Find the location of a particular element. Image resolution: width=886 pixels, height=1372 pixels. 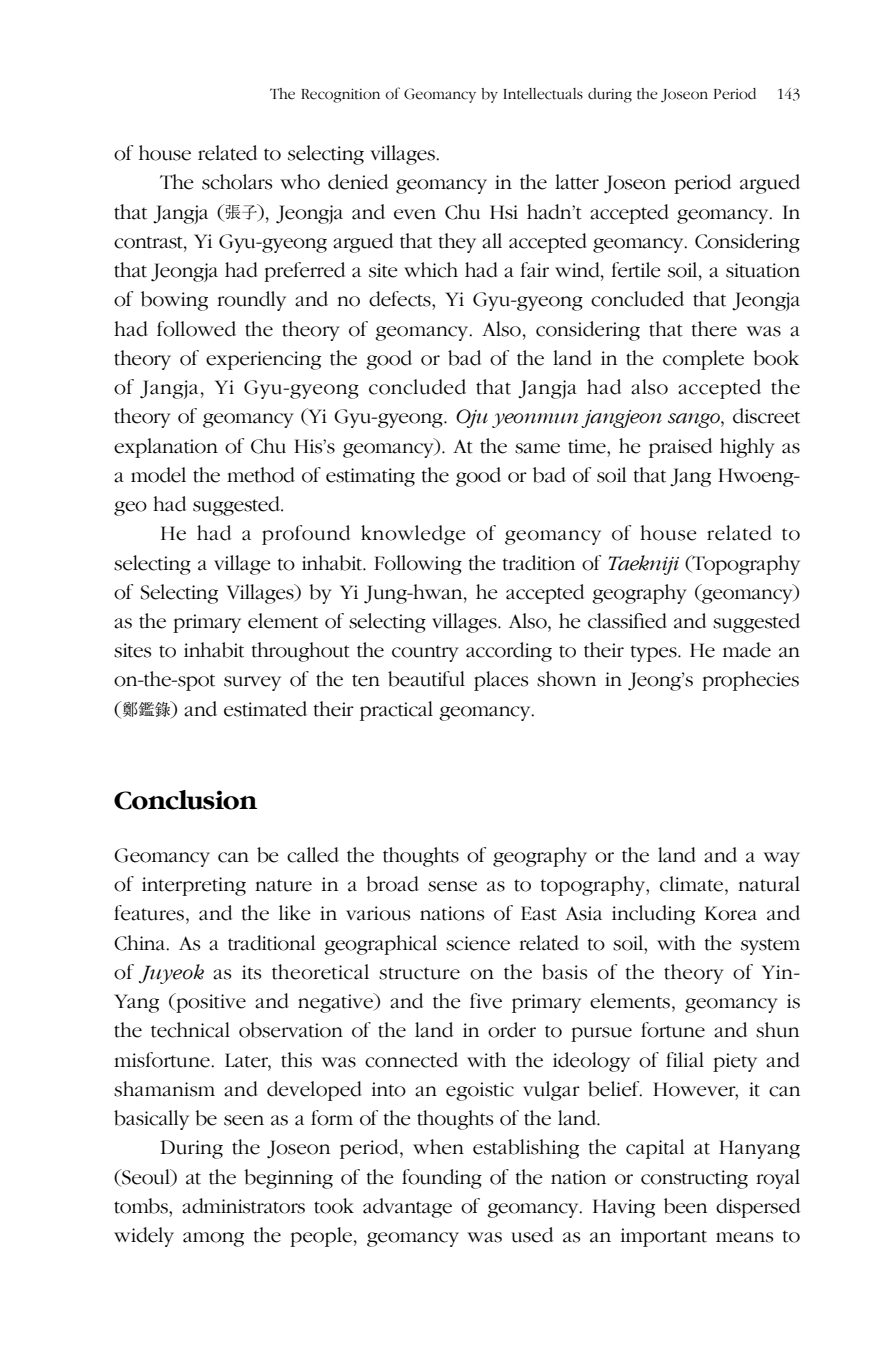

survey is located at coordinates (252, 683).
